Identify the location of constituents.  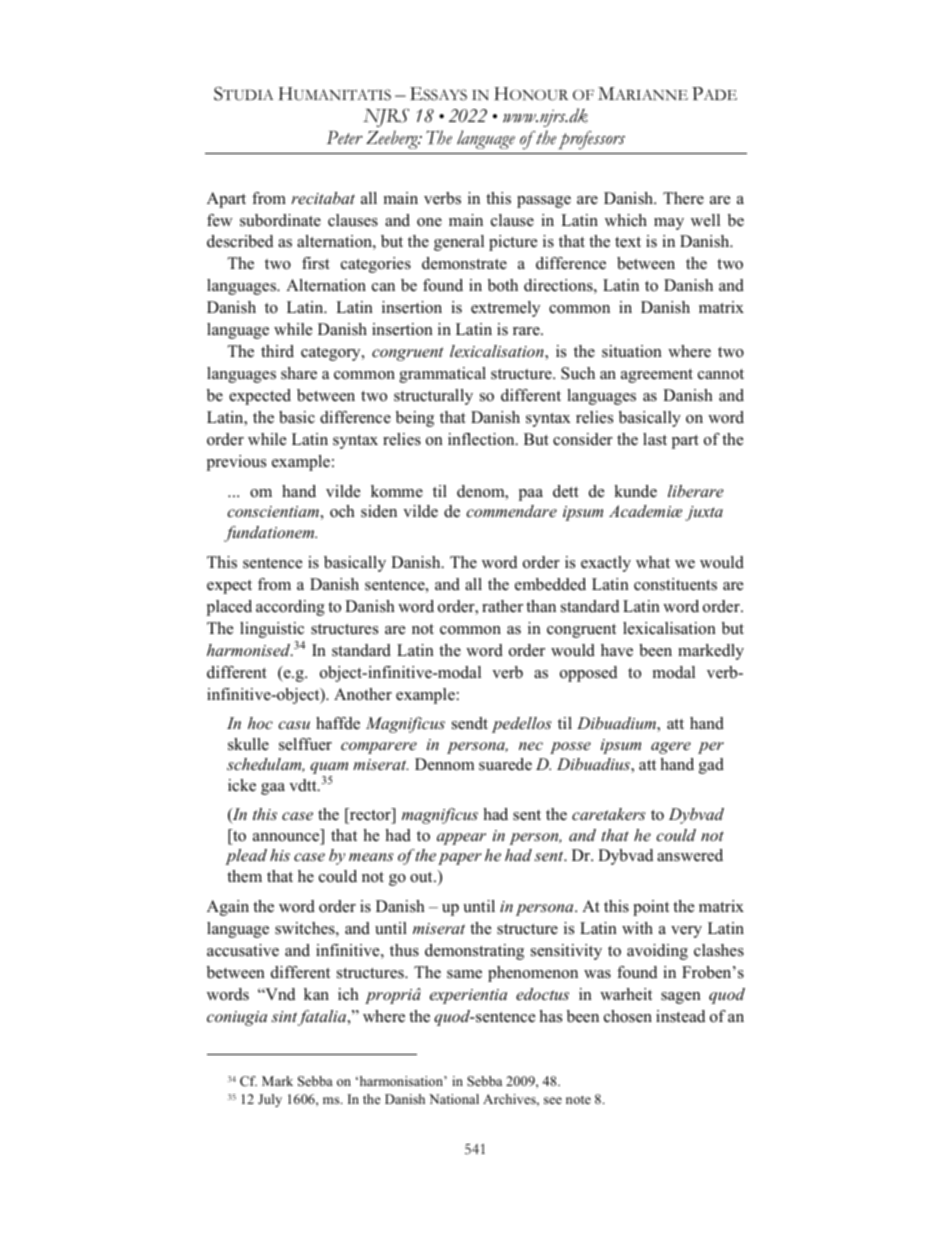
(675, 584).
